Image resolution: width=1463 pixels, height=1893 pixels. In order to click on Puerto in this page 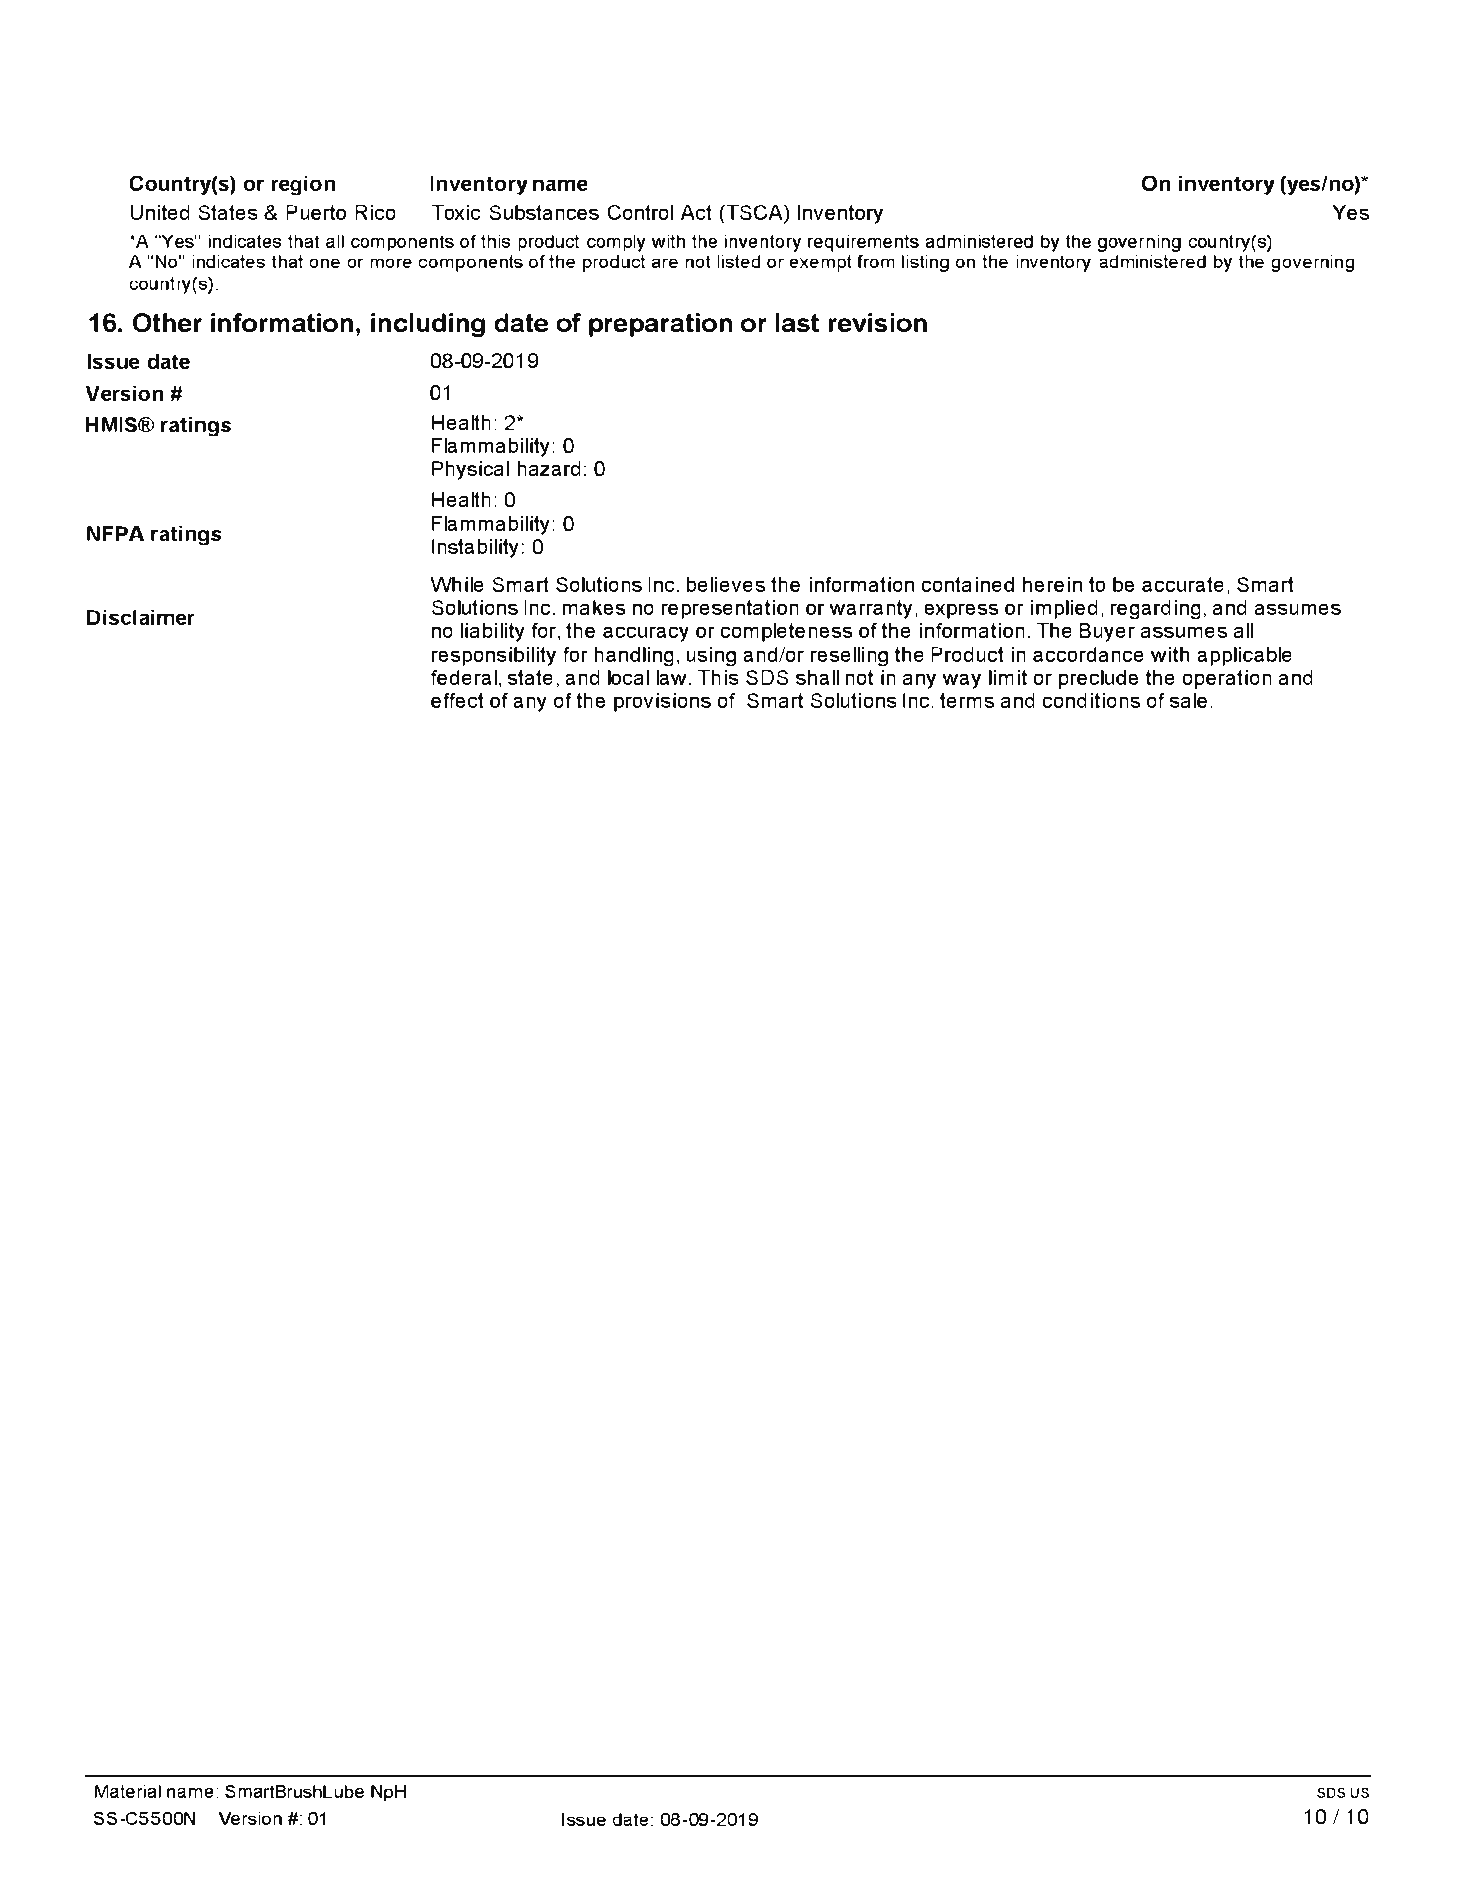, I will do `click(316, 212)`.
